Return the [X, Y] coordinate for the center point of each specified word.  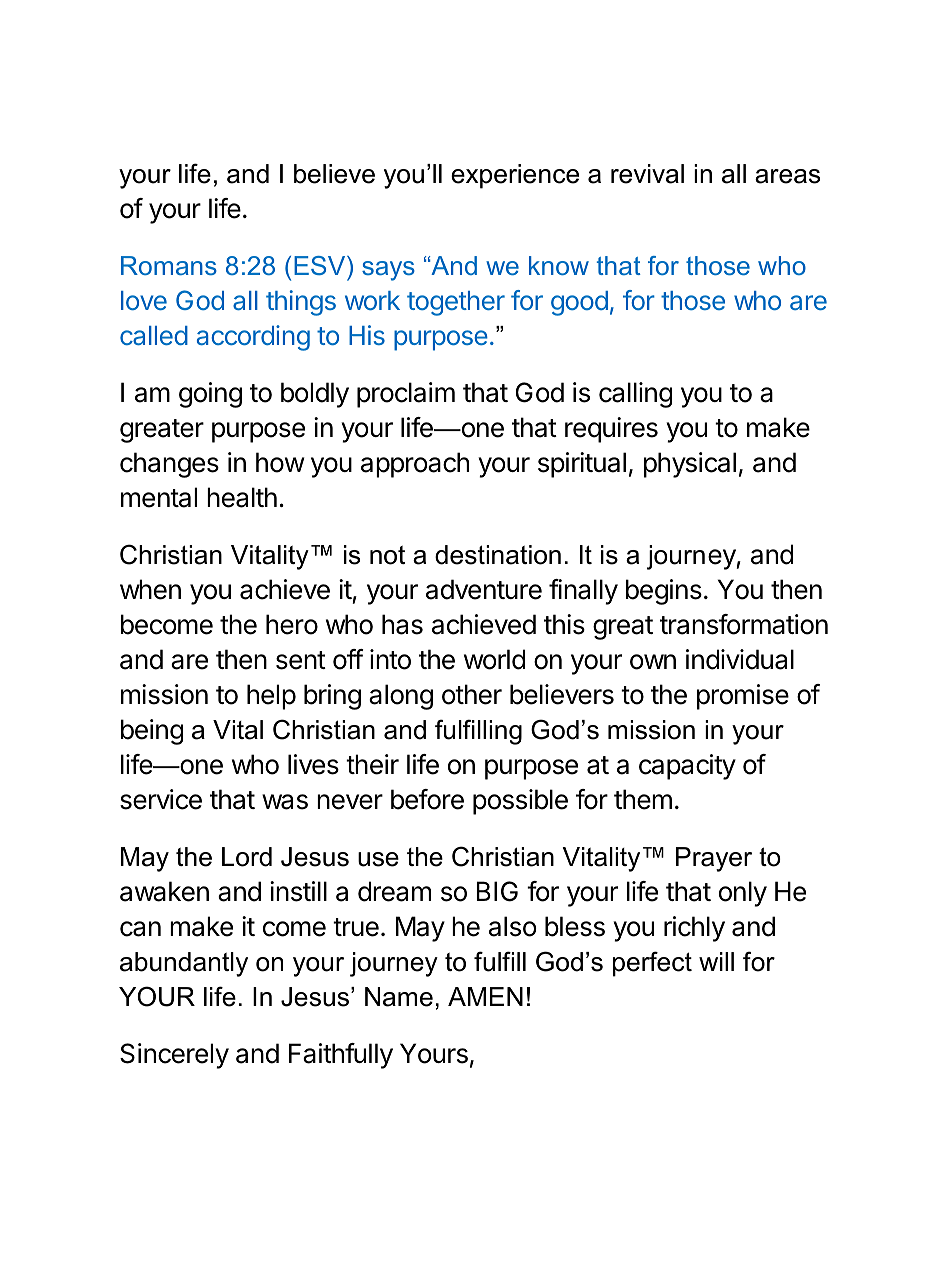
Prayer [714, 859]
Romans [169, 265]
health [242, 497]
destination [498, 555]
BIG [497, 891]
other [472, 694]
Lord [247, 857]
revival [647, 174]
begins [664, 592]
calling [635, 395]
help [271, 697]
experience [515, 176]
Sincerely [174, 1056]
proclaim [406, 395]
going [210, 395]
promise [743, 697]
